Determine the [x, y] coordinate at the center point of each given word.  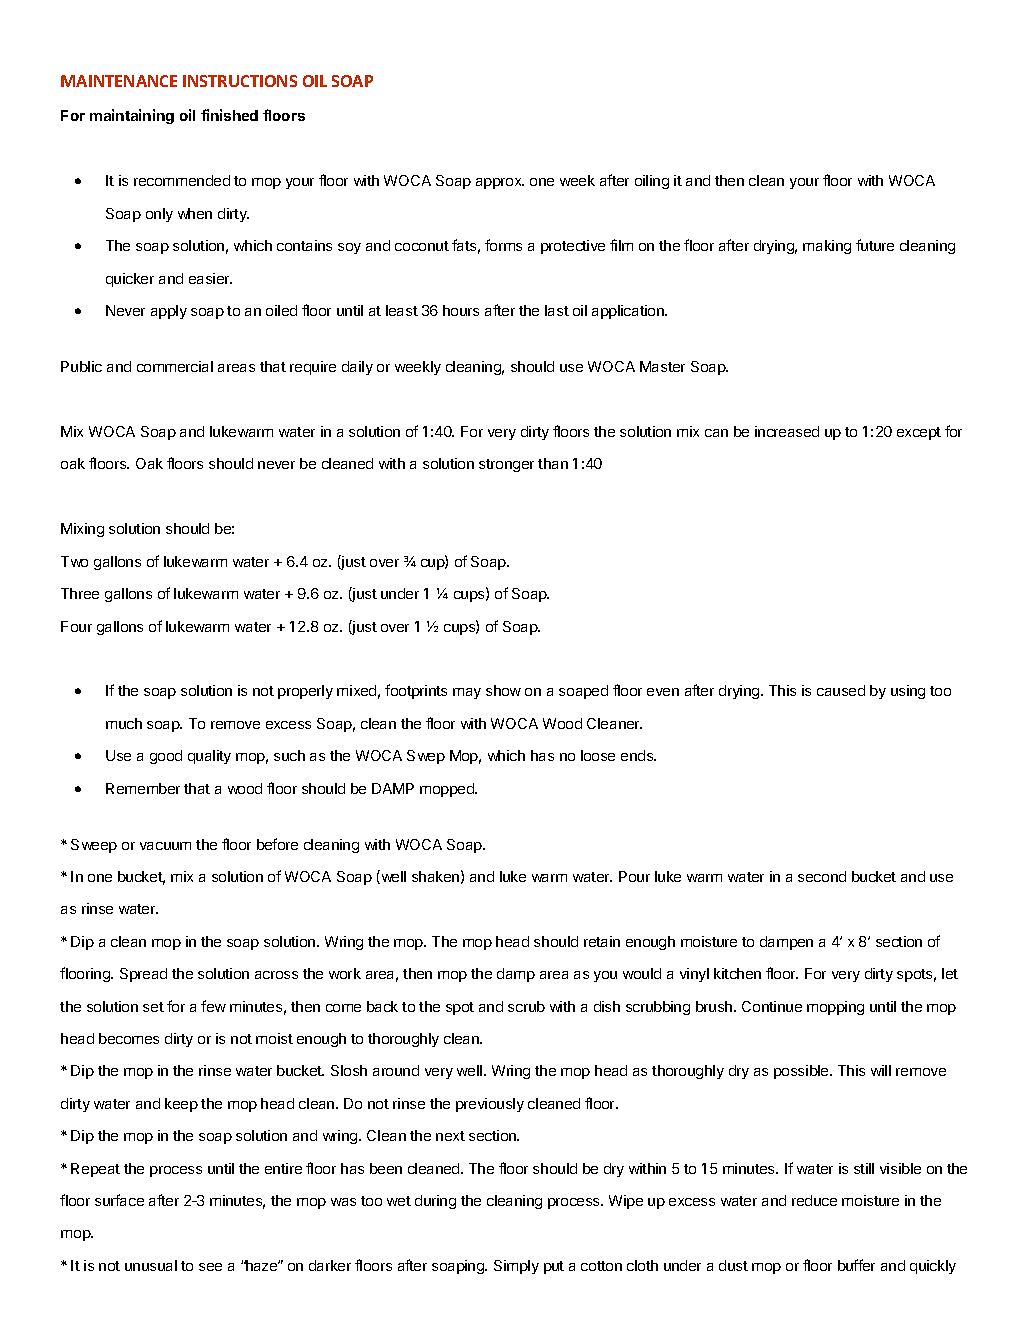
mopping [835, 1008]
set [153, 1007]
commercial [175, 366]
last [557, 310]
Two [74, 561]
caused [841, 690]
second [822, 876]
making [827, 247]
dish [607, 1006]
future [875, 245]
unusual [151, 1265]
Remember [143, 788]
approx [500, 183]
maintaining [132, 116]
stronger [506, 465]
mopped [448, 790]
